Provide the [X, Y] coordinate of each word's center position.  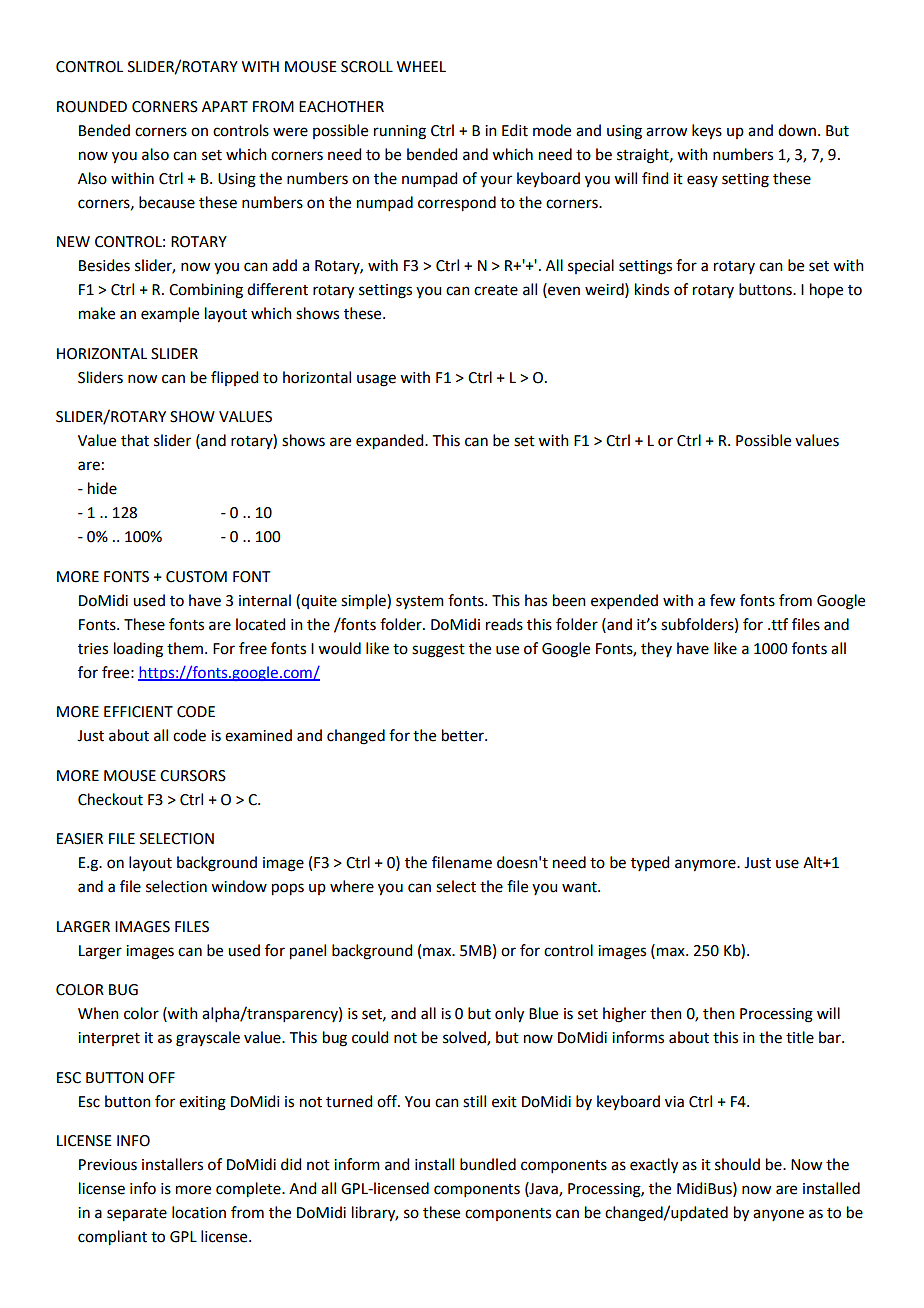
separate [137, 1215]
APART [225, 106]
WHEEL [421, 66]
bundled [488, 1164]
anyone [778, 1215]
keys [707, 132]
